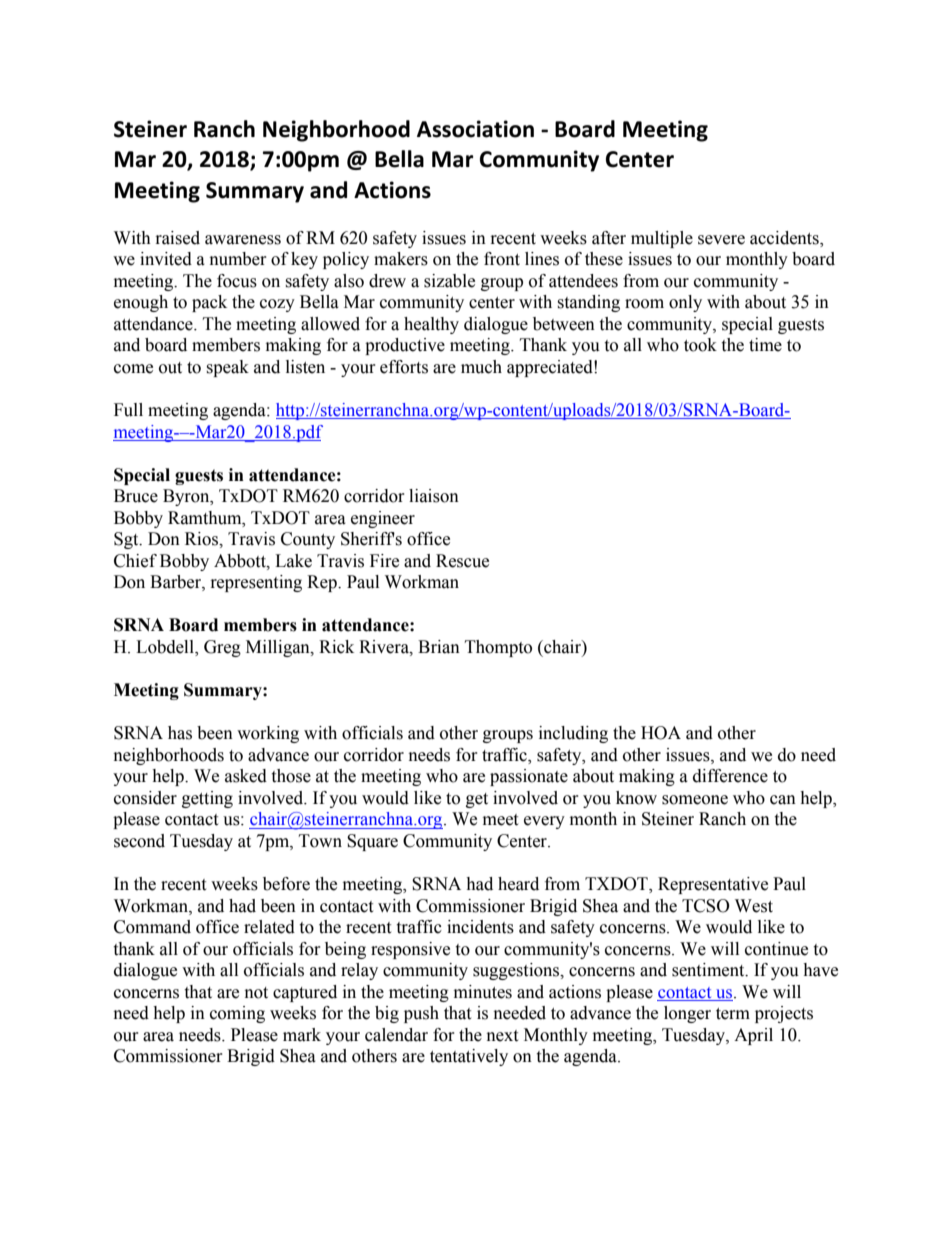  What do you see at coordinates (237, 1014) in the screenshot?
I see `coming` at bounding box center [237, 1014].
